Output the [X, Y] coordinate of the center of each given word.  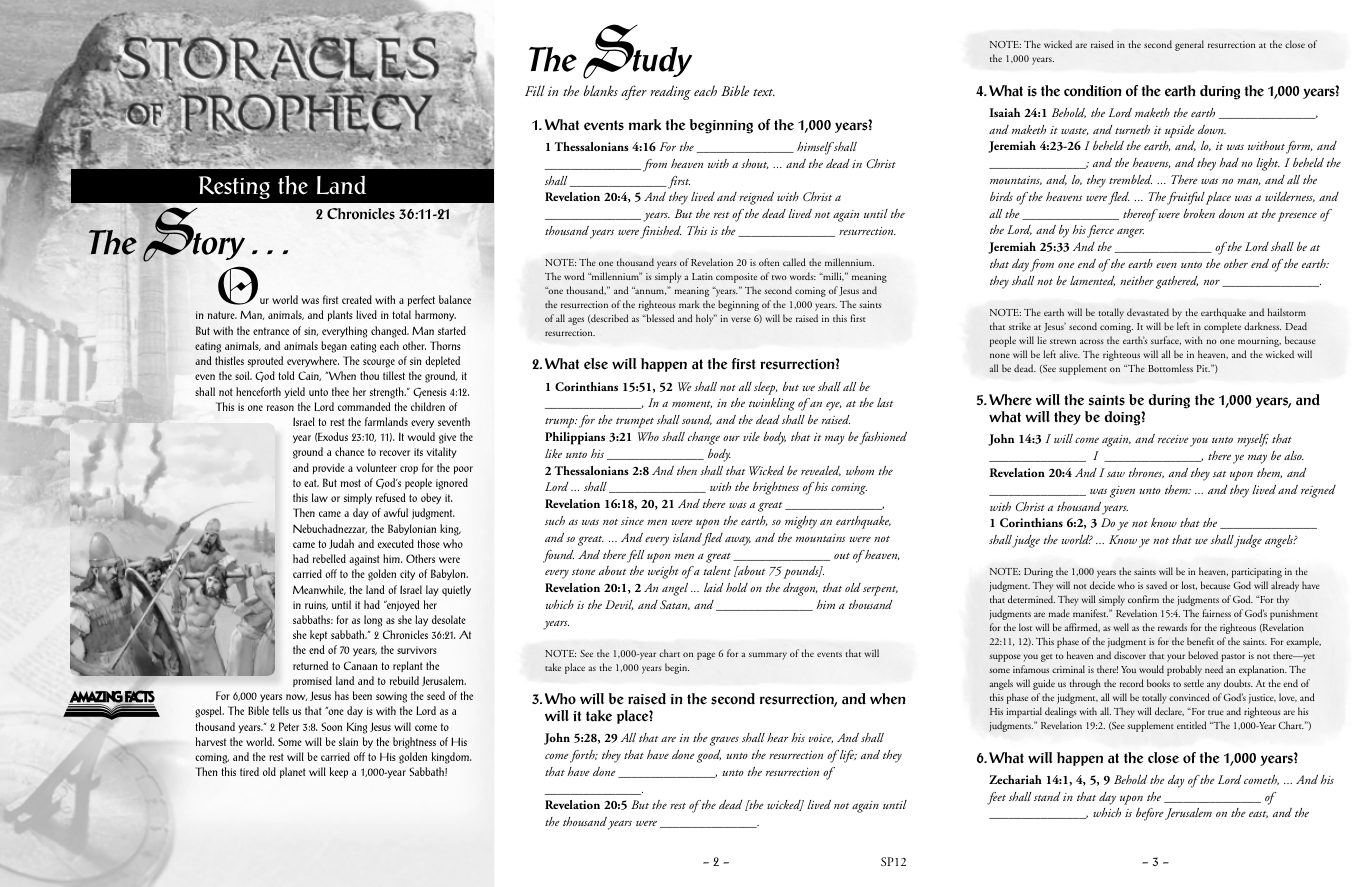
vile [751, 436]
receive [1173, 439]
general [1189, 45]
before [1150, 814]
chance [349, 451]
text [764, 92]
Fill [535, 90]
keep [338, 772]
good [709, 756]
